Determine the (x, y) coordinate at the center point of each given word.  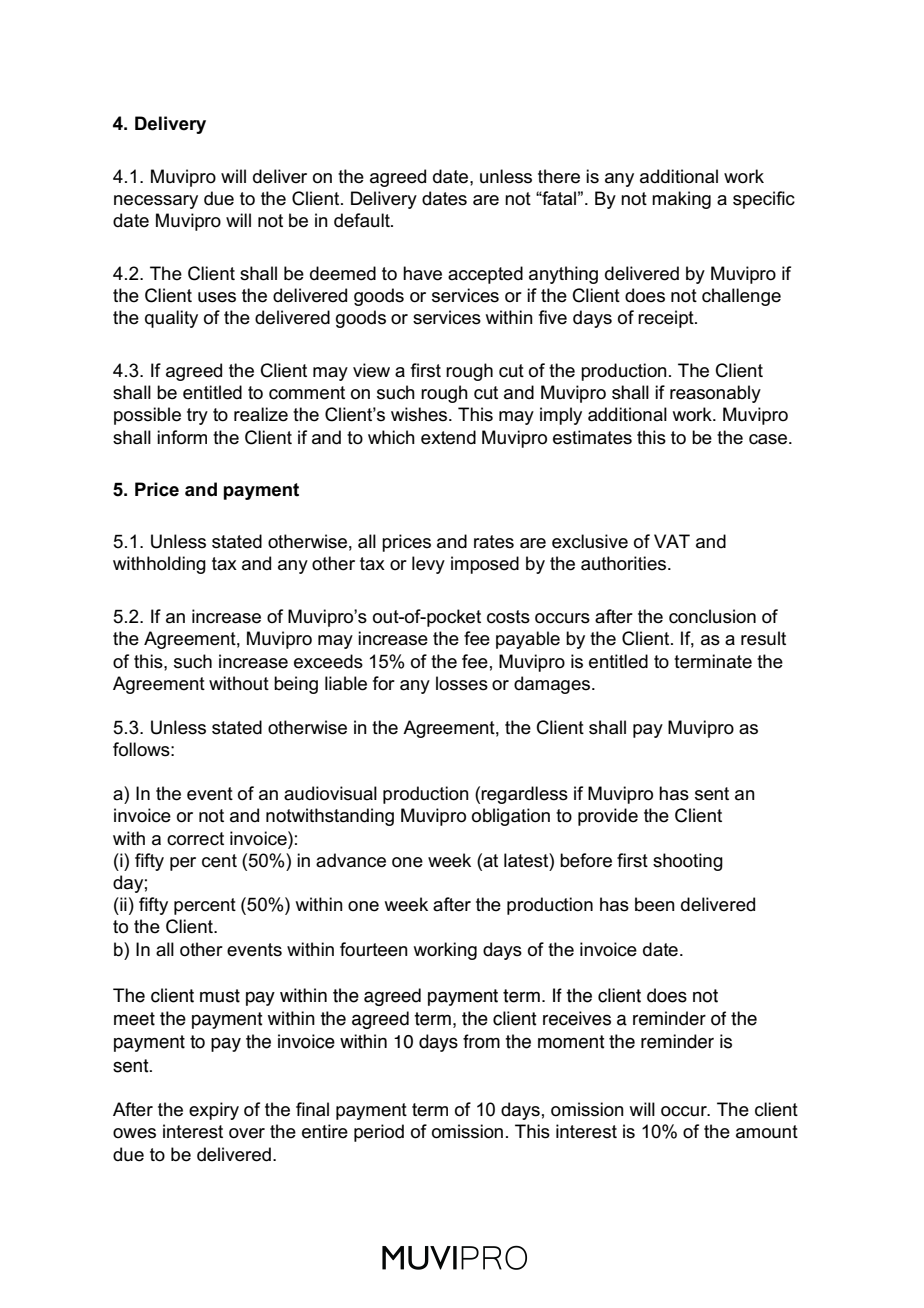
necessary (156, 202)
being (296, 685)
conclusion (712, 616)
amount (767, 1132)
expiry (214, 1111)
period (379, 1133)
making (681, 200)
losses (462, 683)
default (363, 220)
